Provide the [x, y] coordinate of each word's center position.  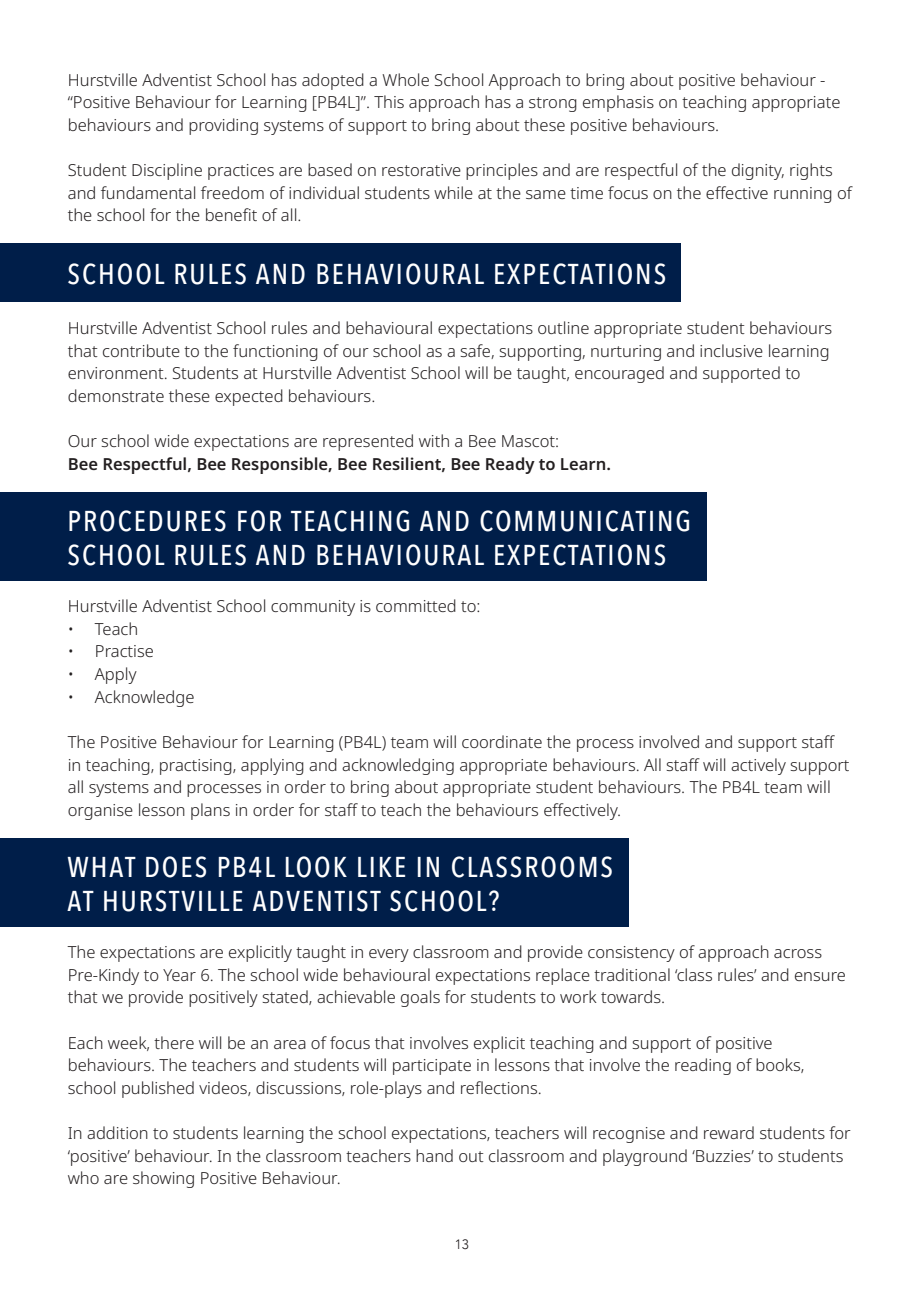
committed [416, 605]
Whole [405, 79]
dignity [758, 171]
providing [223, 126]
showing [163, 1179]
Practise [124, 651]
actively [758, 766]
